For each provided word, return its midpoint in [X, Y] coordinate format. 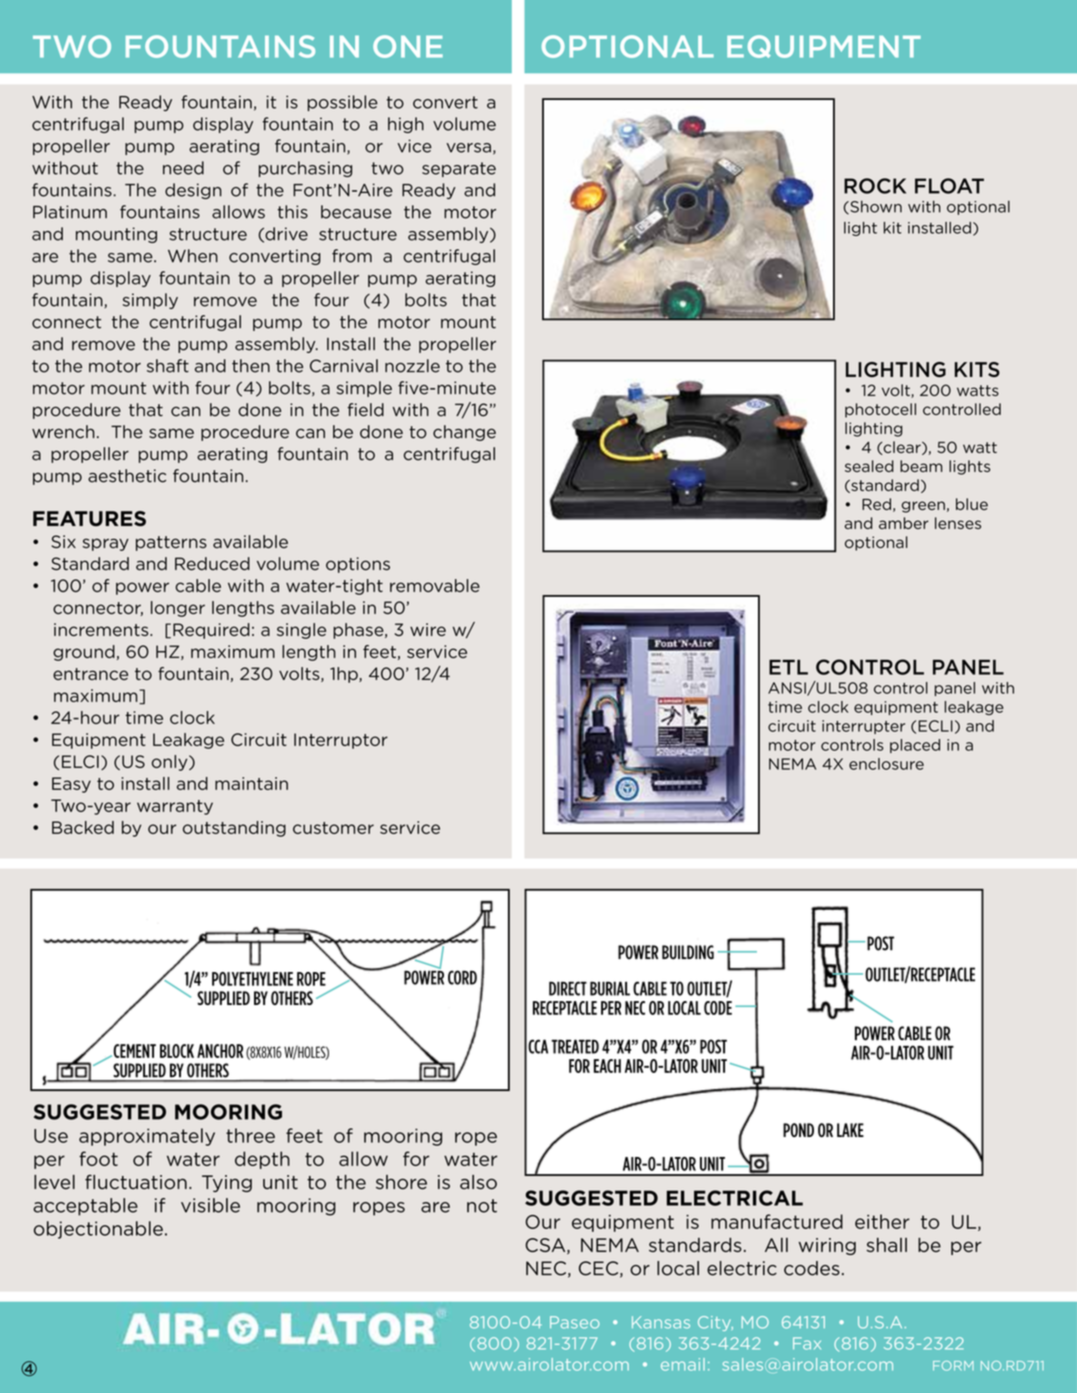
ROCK [875, 186]
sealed [869, 466]
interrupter [863, 727]
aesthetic [127, 476]
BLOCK [177, 1051]
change [464, 433]
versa [468, 148]
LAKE [850, 1130]
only [171, 763]
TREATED [575, 1046]
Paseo [575, 1322]
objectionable [98, 1230]
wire [428, 629]
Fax [807, 1343]
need [183, 168]
